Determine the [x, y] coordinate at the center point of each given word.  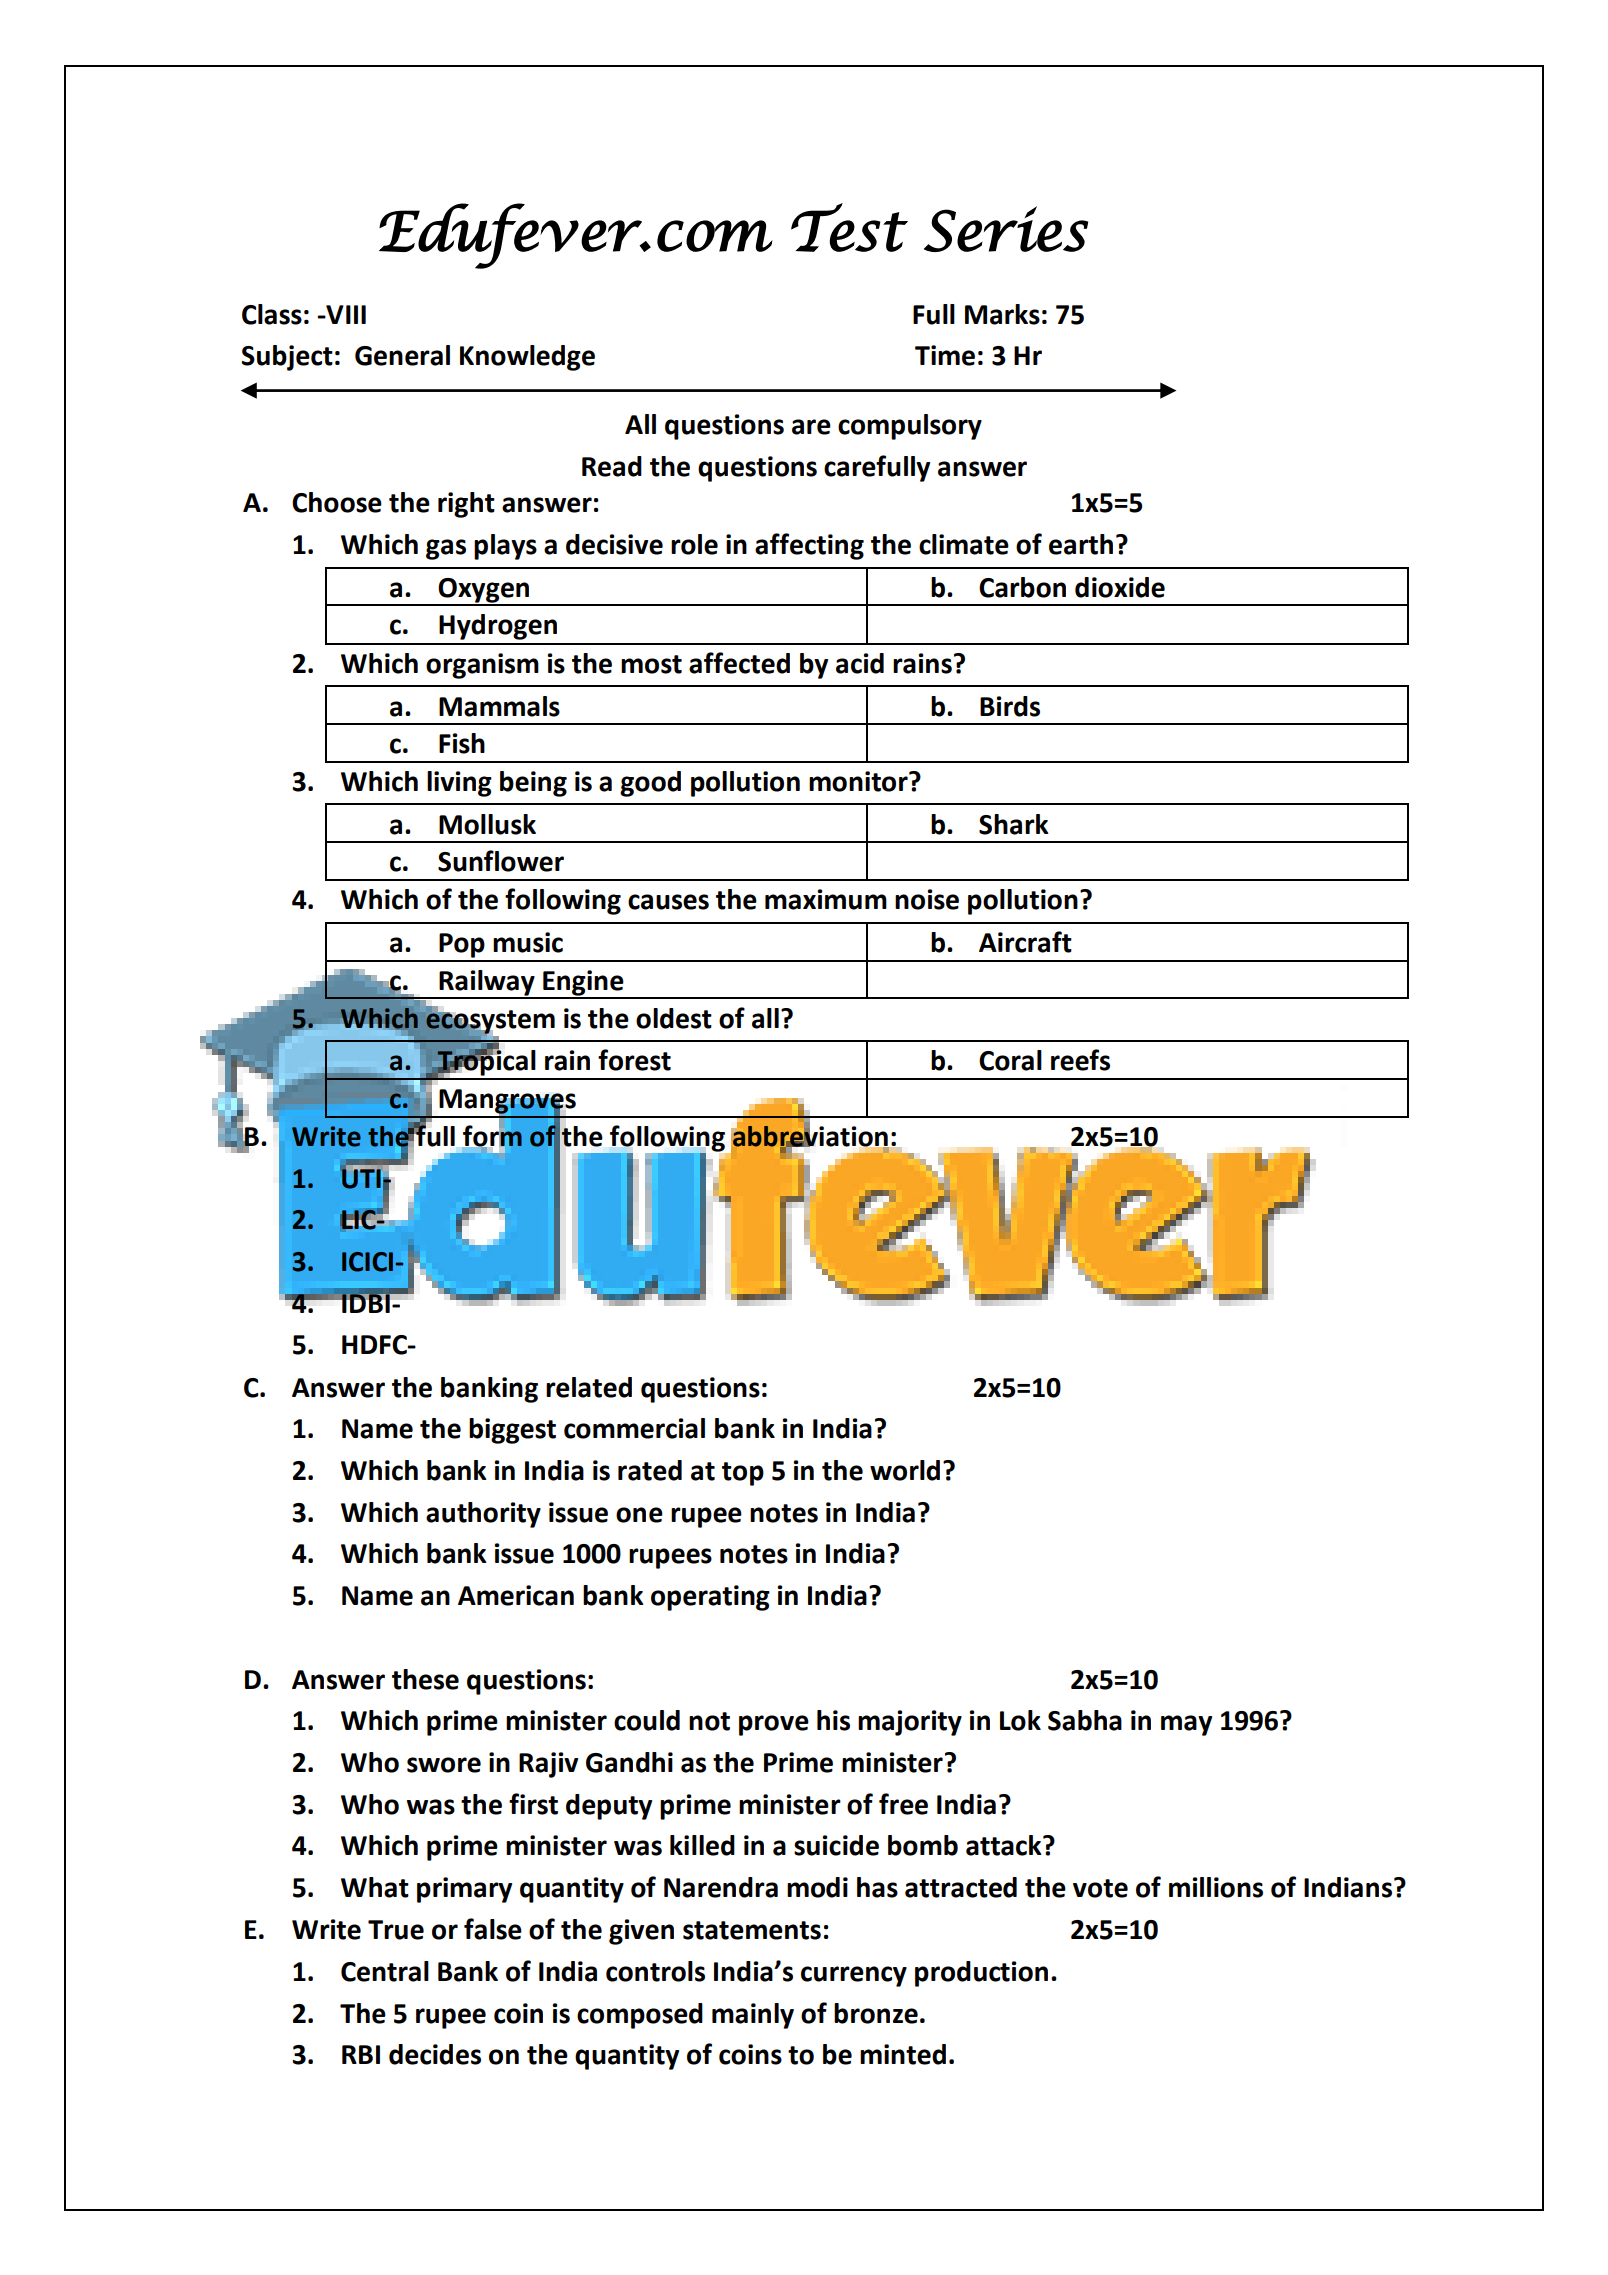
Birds [1010, 706]
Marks [1002, 314]
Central [385, 1971]
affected [739, 663]
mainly [753, 2016]
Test [849, 227]
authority [483, 1515]
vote [1100, 1888]
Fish [462, 743]
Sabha [1085, 1720]
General [402, 355]
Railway [487, 984]
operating [710, 1598]
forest [634, 1060]
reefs [1080, 1060]
